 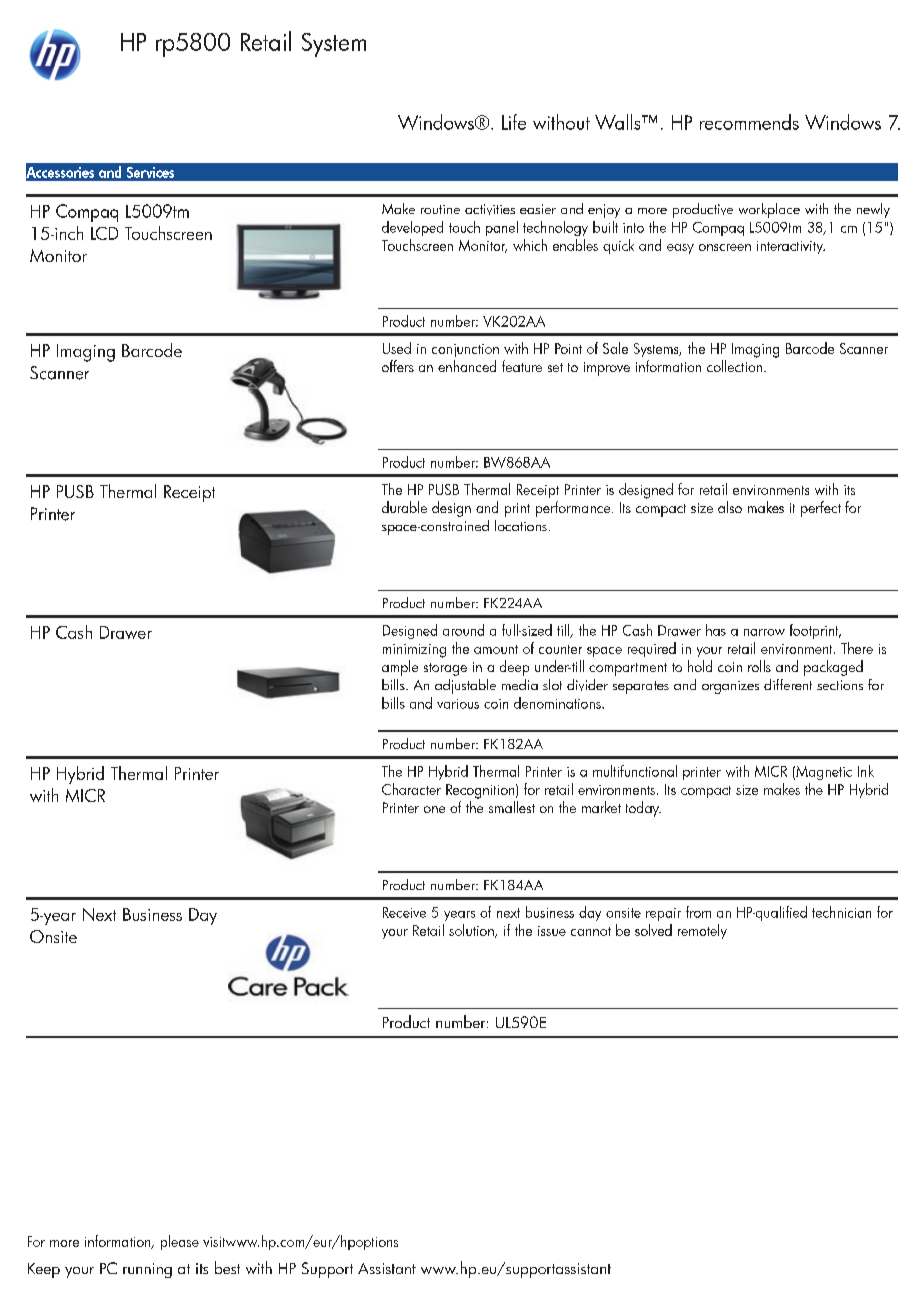 I want to click on best, so click(x=227, y=1267).
